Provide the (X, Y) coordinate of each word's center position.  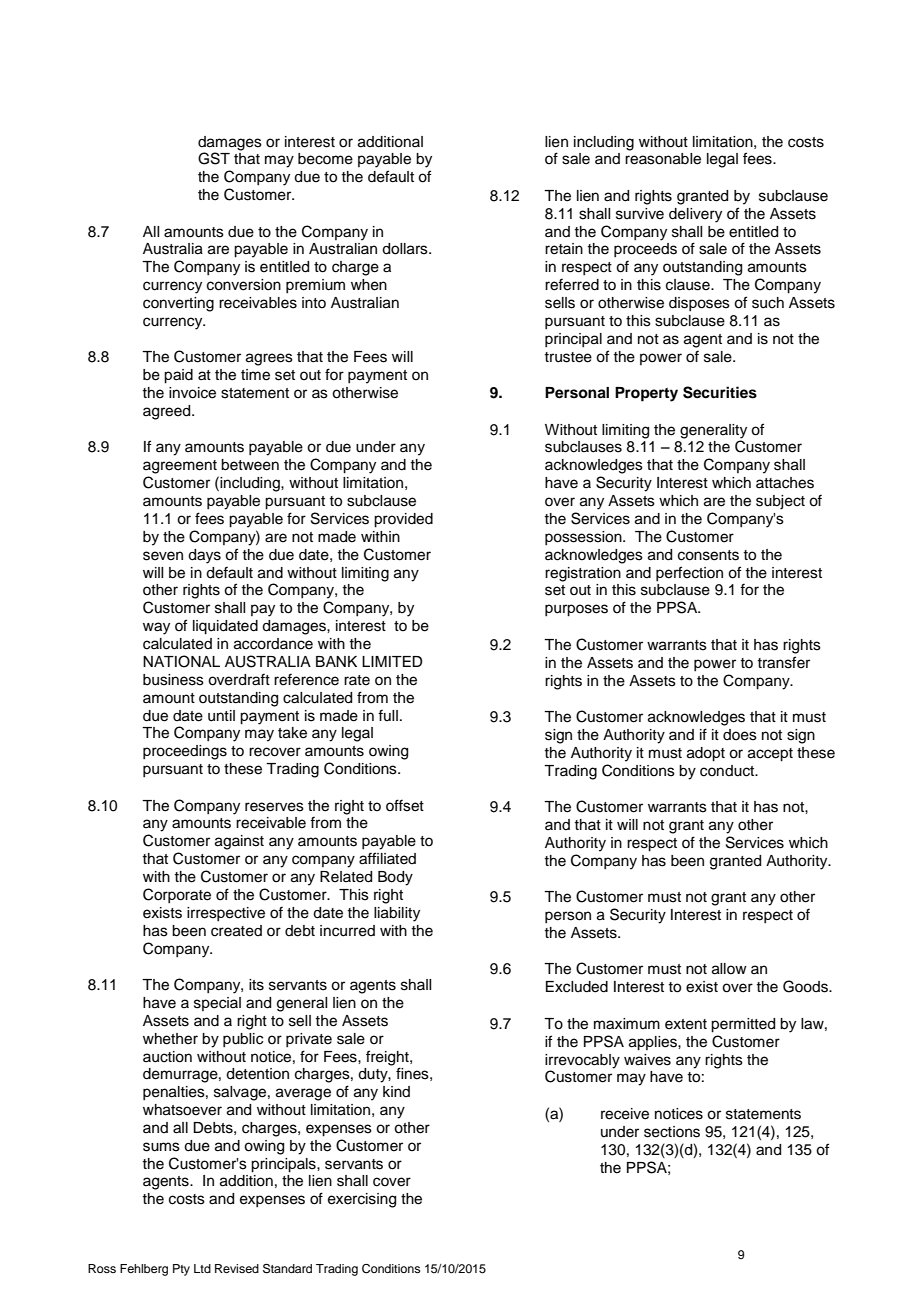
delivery (695, 215)
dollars (406, 249)
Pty (181, 1270)
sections (672, 1132)
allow (729, 969)
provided (403, 520)
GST (214, 158)
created (236, 931)
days (204, 556)
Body (395, 878)
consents (708, 555)
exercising (362, 1200)
